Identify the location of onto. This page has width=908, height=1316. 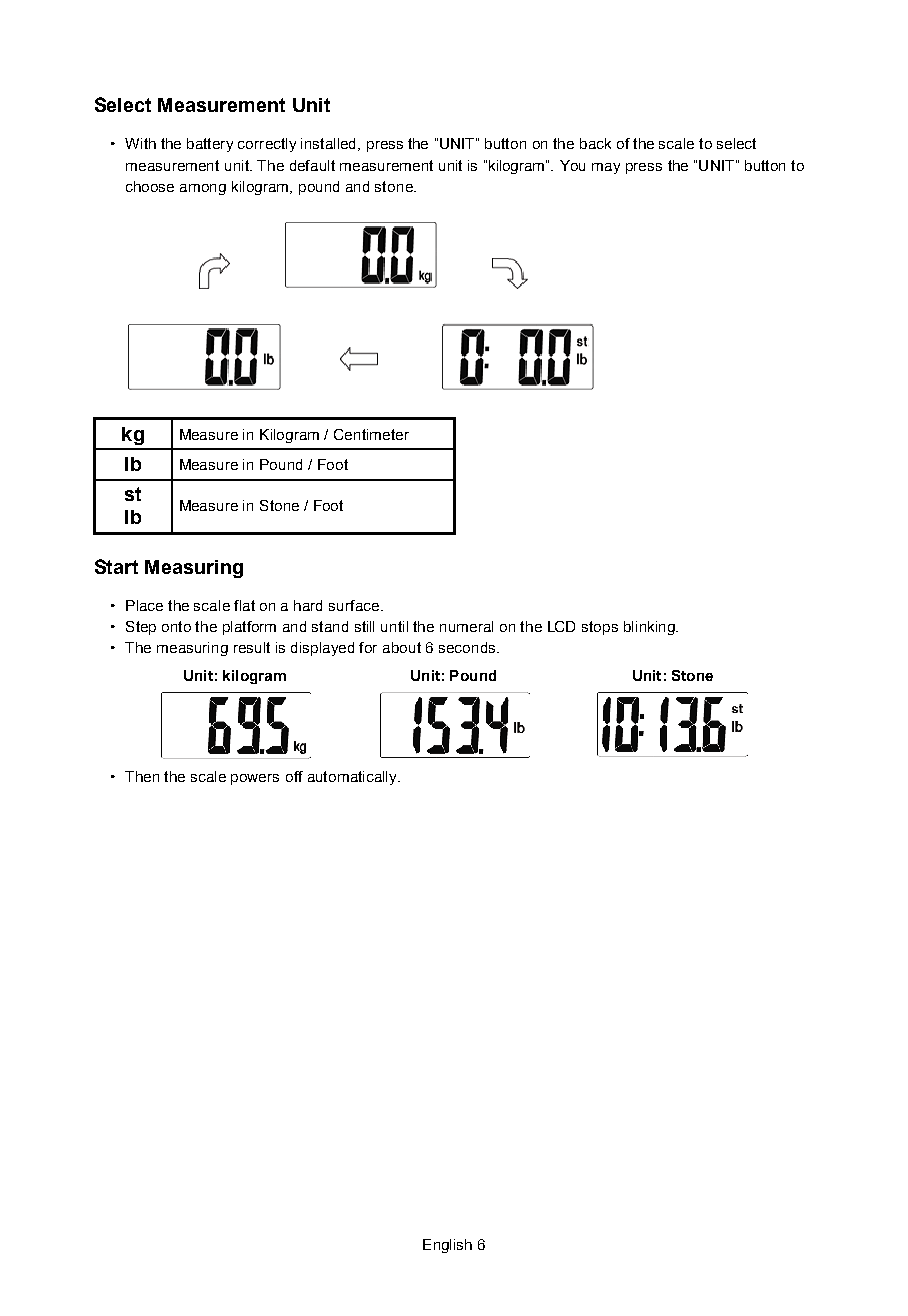
(176, 626).
